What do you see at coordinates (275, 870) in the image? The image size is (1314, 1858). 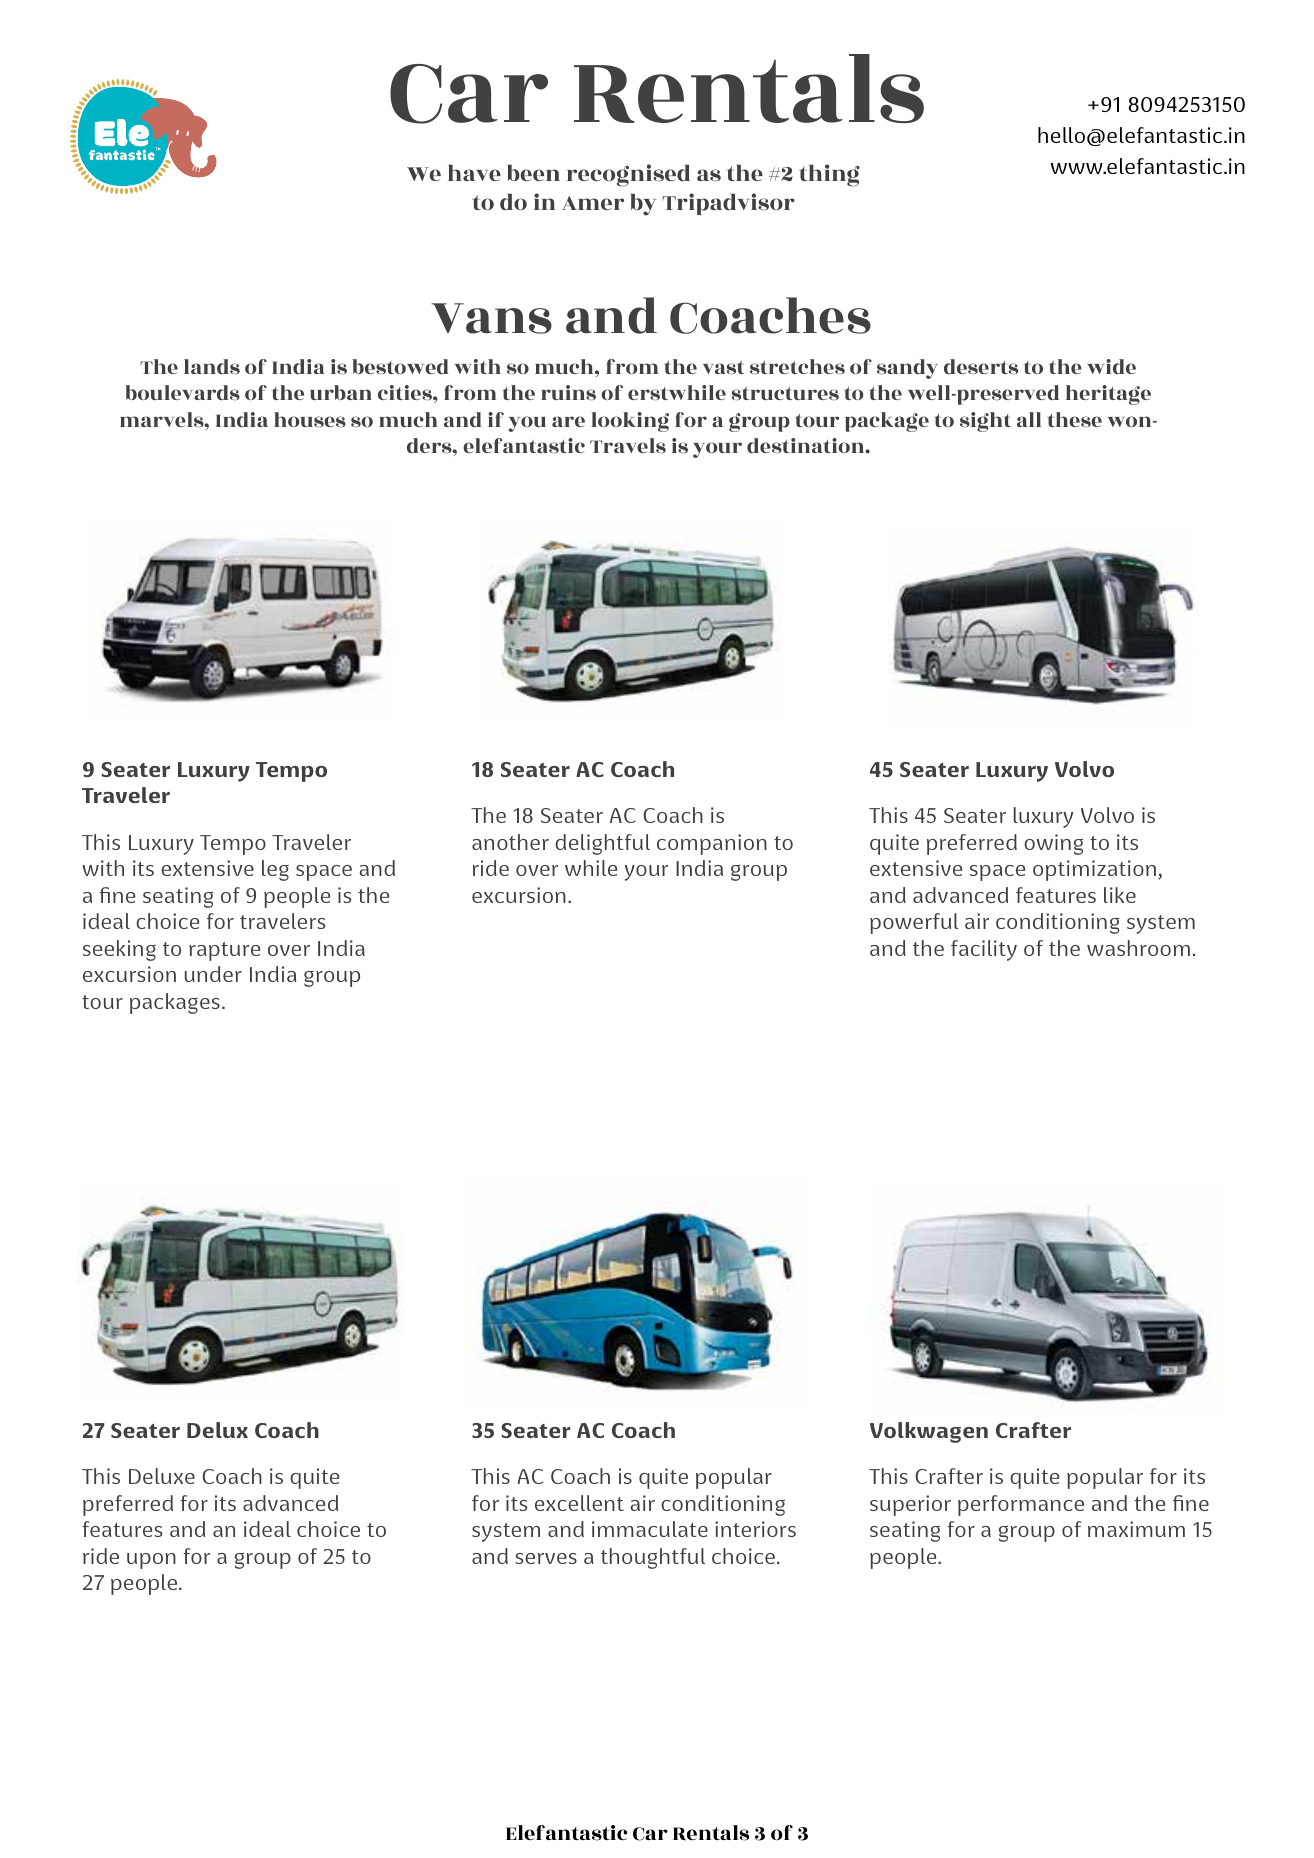 I see `leg` at bounding box center [275, 870].
